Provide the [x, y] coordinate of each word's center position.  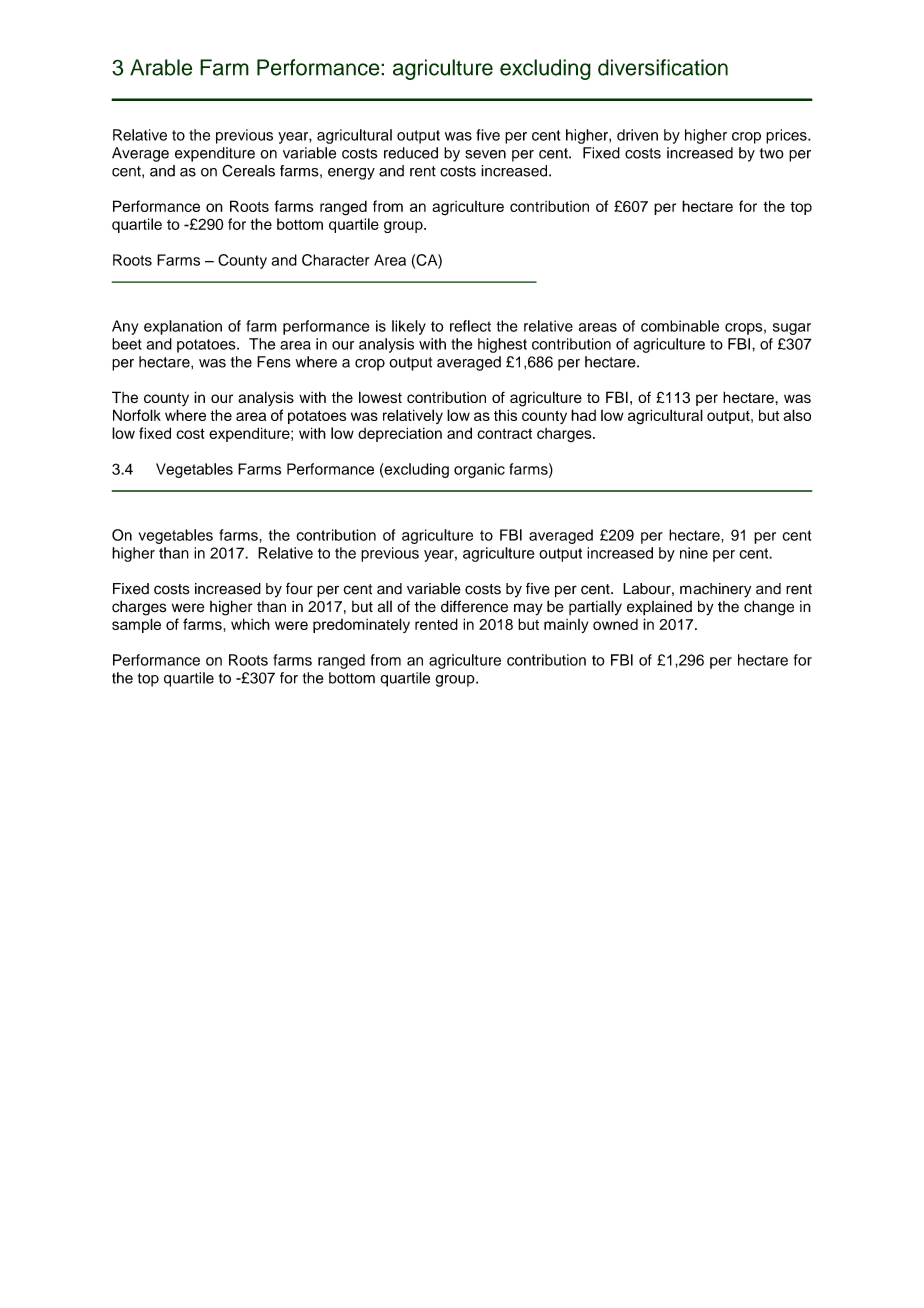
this [505, 415]
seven [485, 154]
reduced [411, 153]
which [250, 624]
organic [479, 470]
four [299, 589]
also [797, 415]
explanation [183, 327]
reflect [470, 326]
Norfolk [137, 415]
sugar [792, 329]
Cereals [248, 170]
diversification [663, 67]
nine [694, 553]
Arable [161, 67]
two [772, 153]
